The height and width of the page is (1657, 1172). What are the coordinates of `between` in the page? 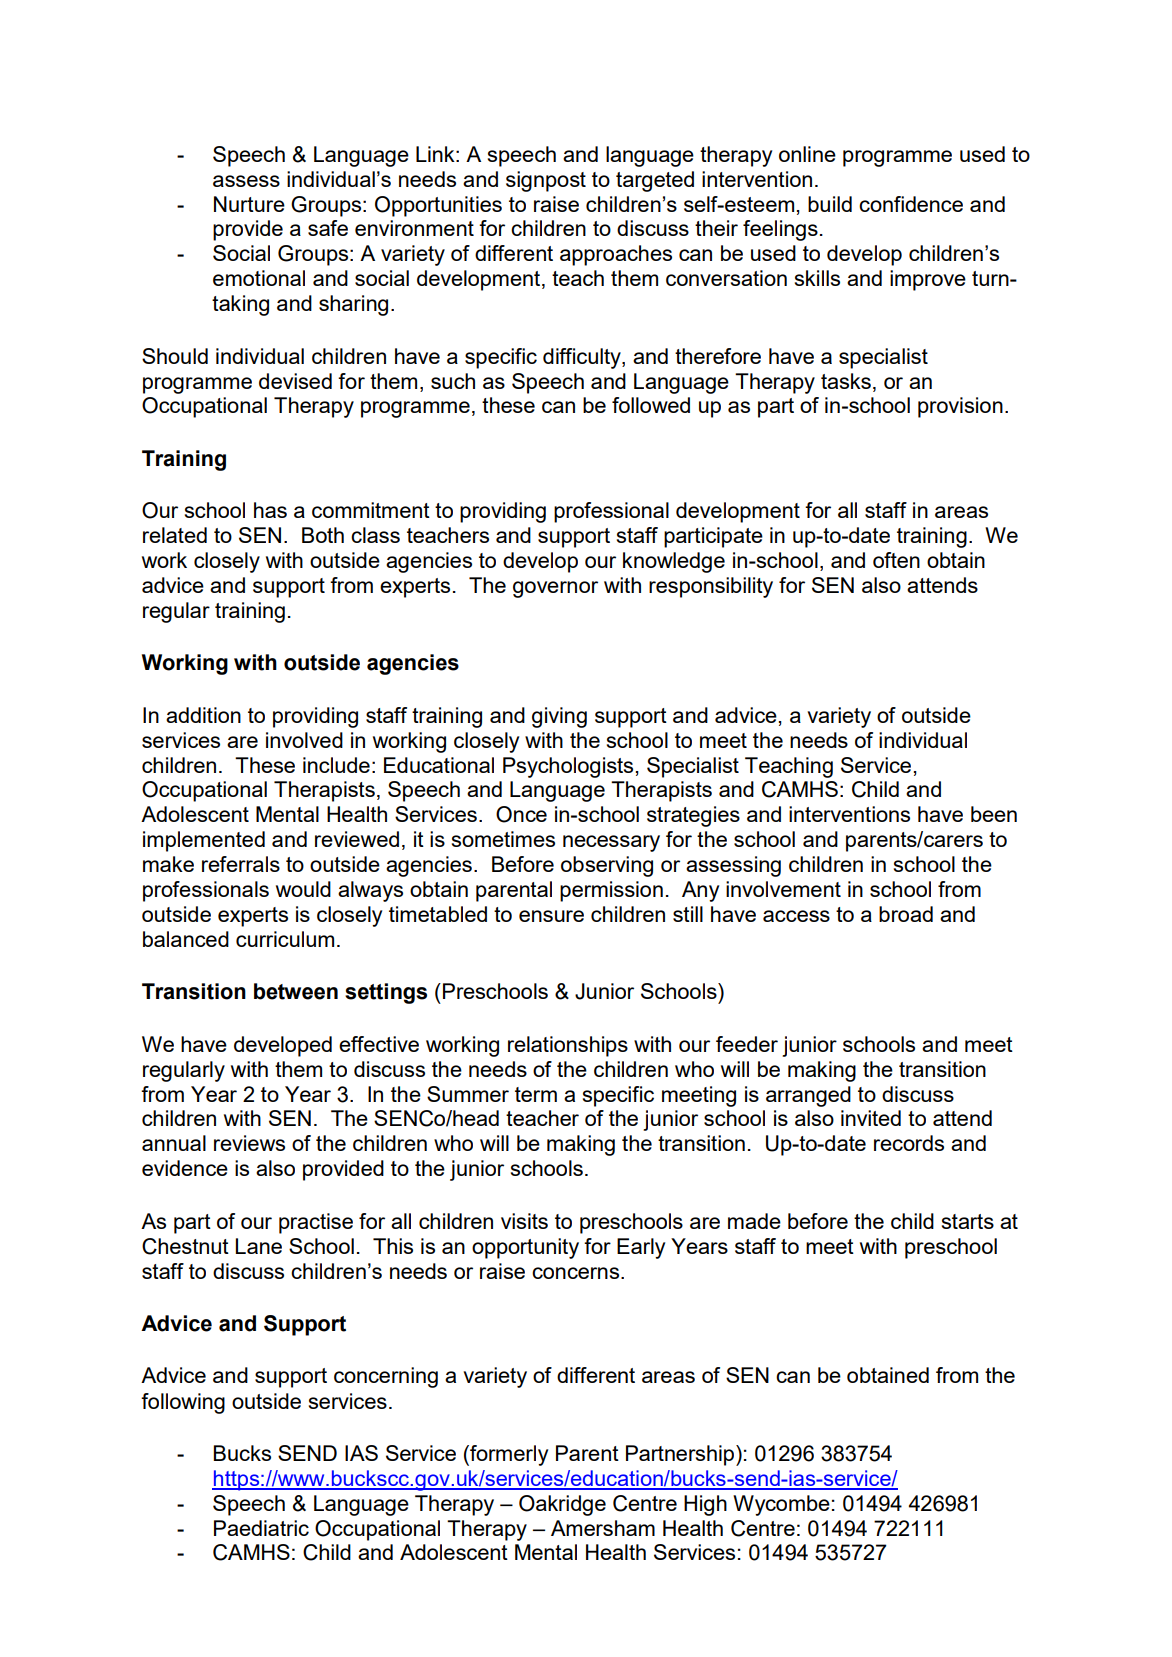 It's located at (296, 991).
